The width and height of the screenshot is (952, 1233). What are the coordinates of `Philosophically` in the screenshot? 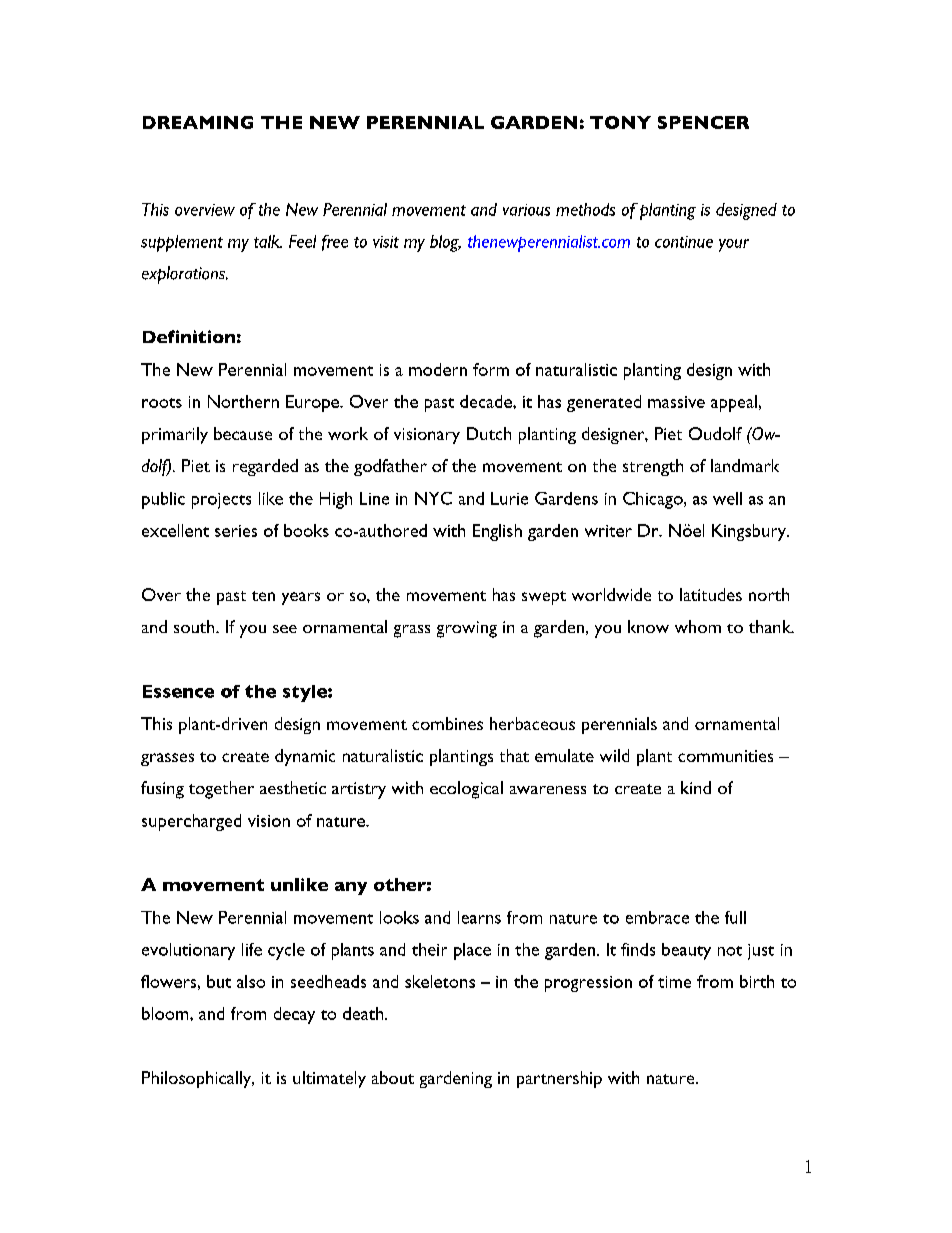 It's located at (198, 1079).
